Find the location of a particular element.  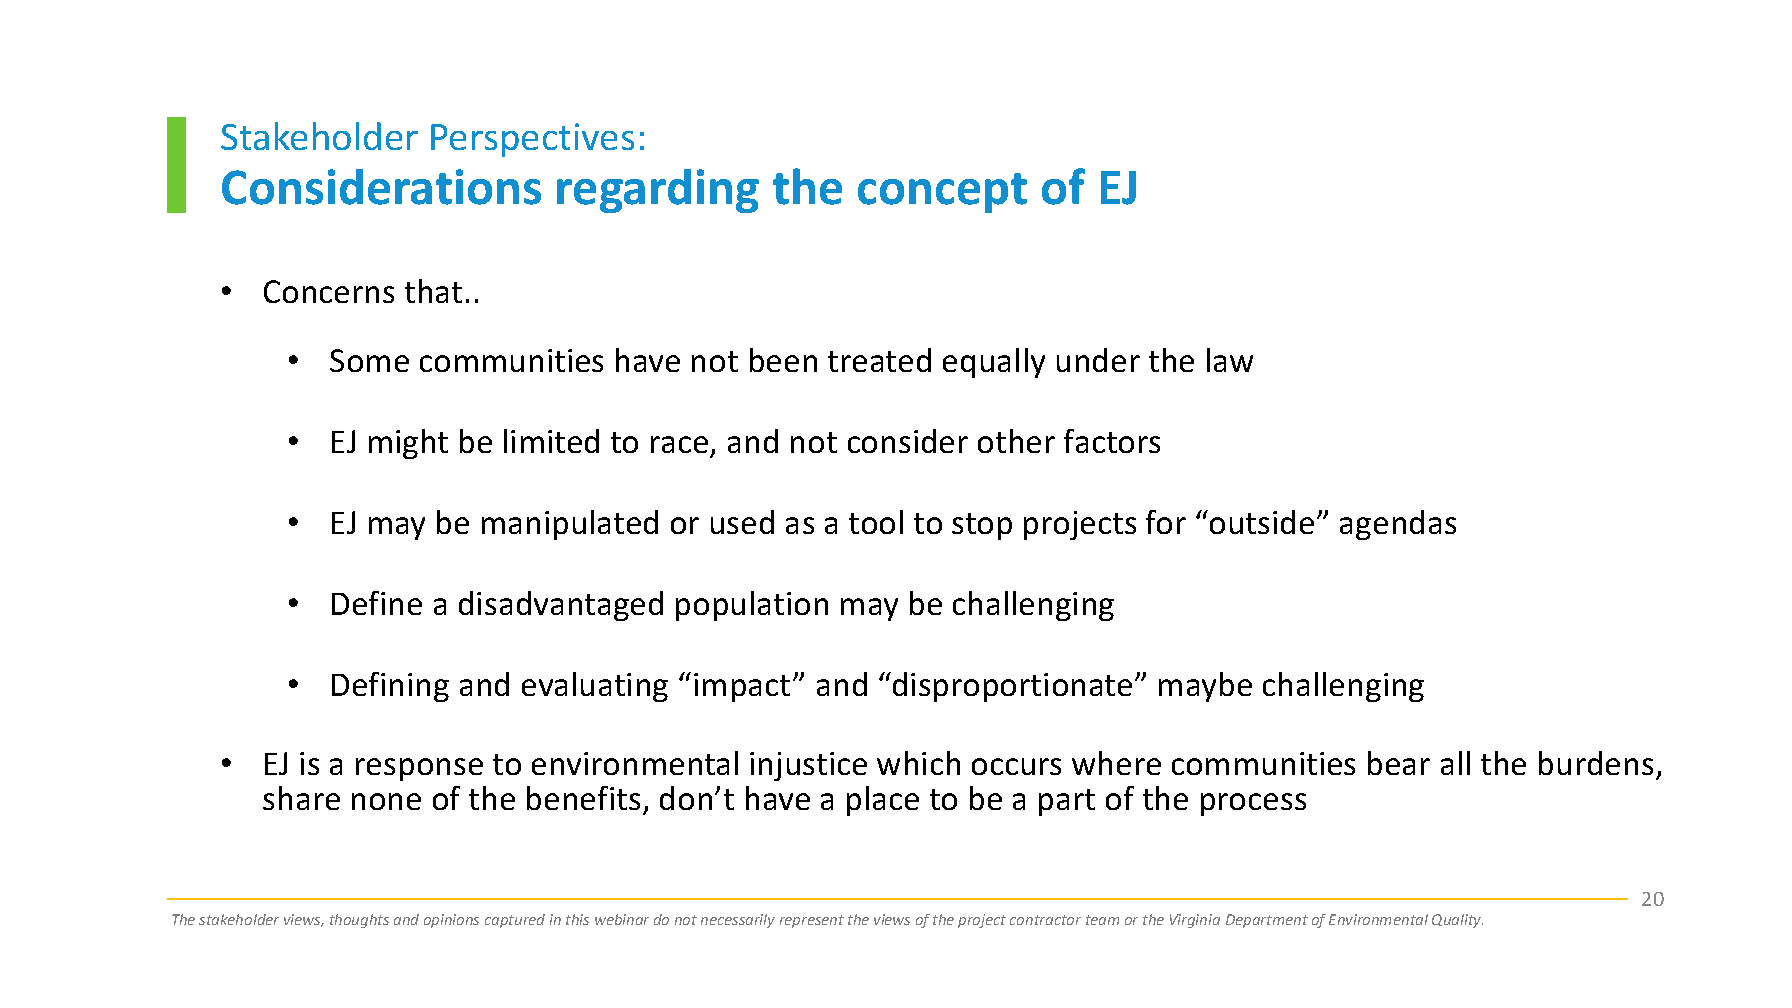

contractor is located at coordinates (1045, 920).
